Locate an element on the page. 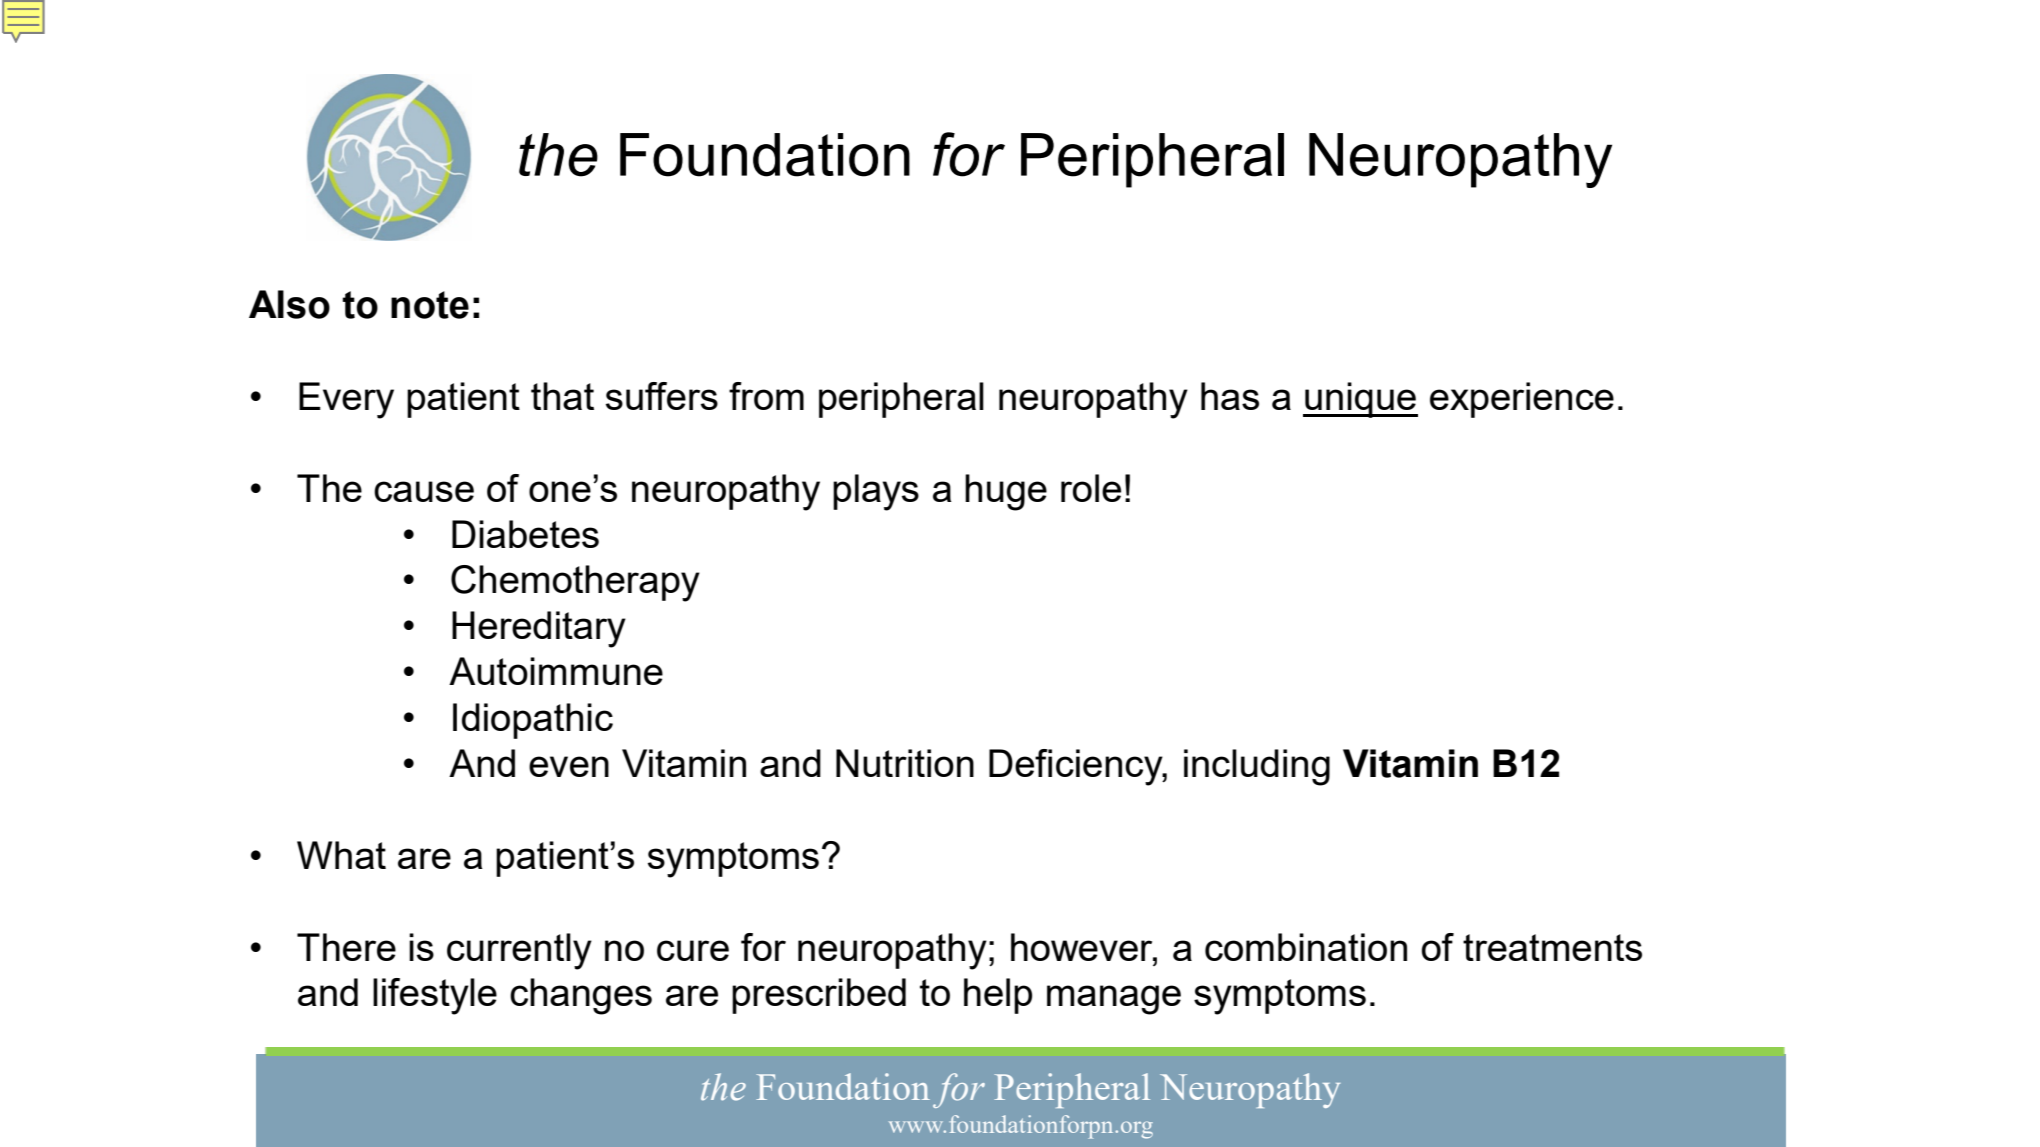 This image has width=2040, height=1147. unique is located at coordinates (1360, 400).
